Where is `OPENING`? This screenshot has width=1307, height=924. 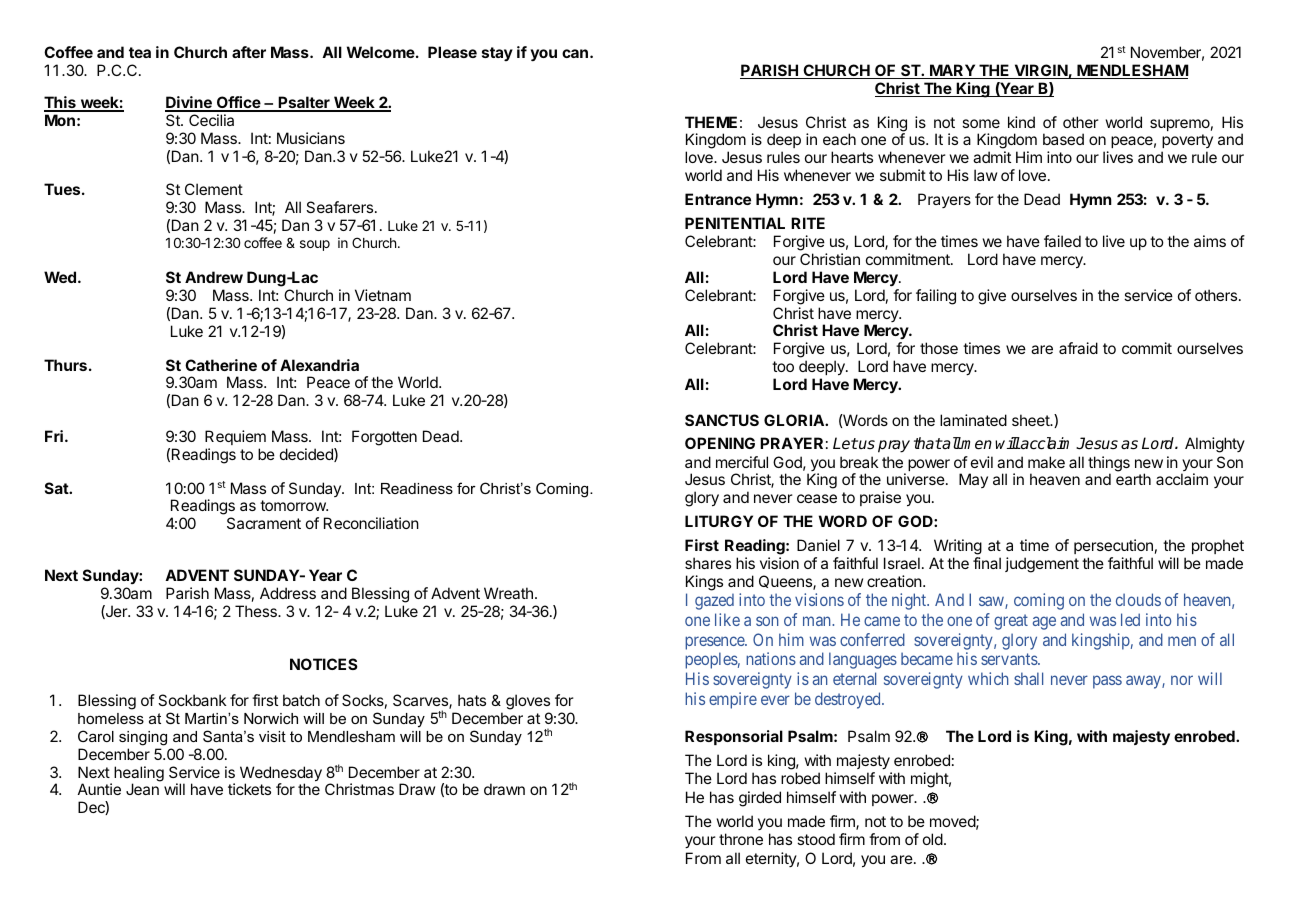
OPENING is located at coordinates (720, 443).
